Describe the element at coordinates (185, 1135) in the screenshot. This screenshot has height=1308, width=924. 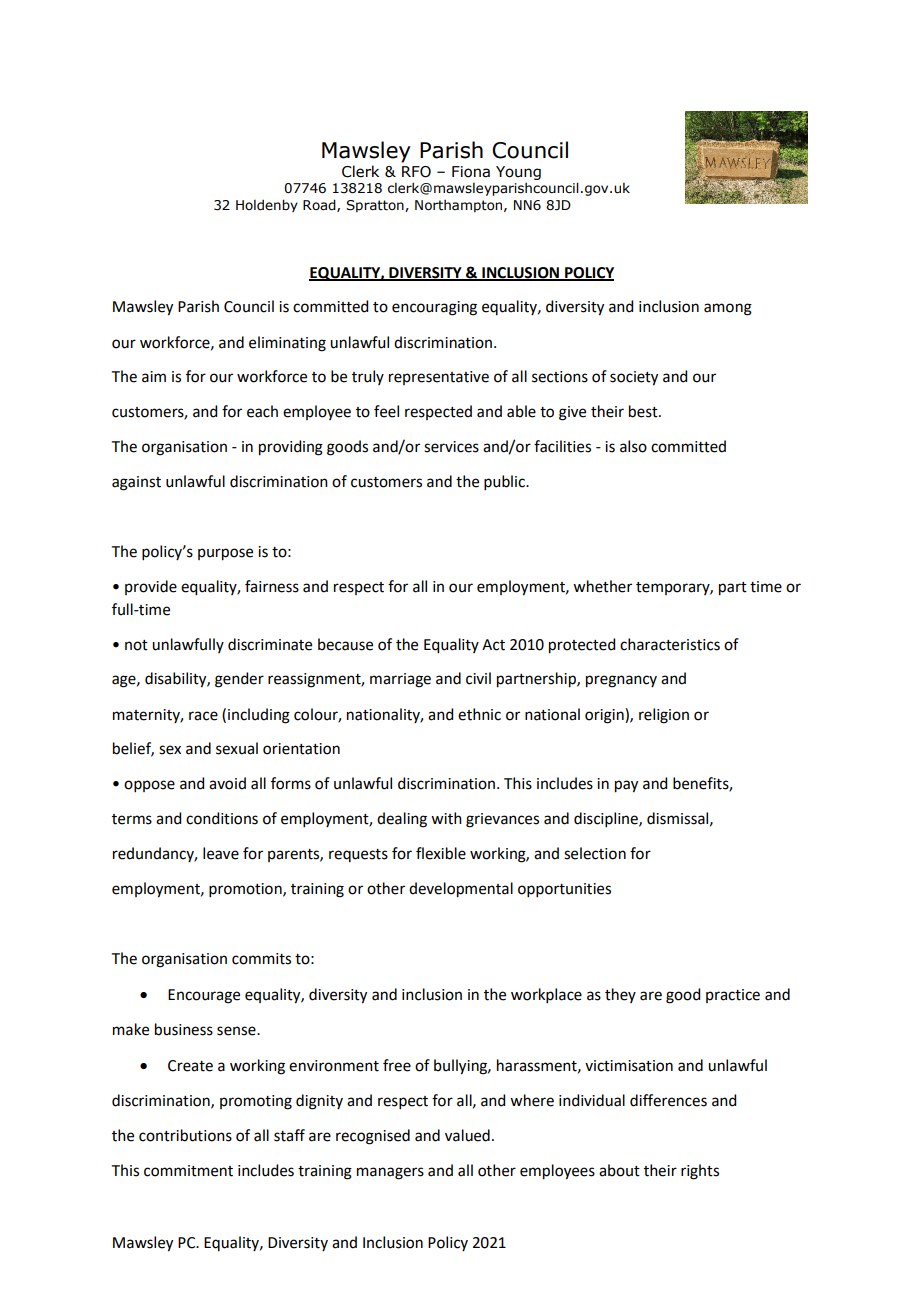
I see `contributions` at that location.
